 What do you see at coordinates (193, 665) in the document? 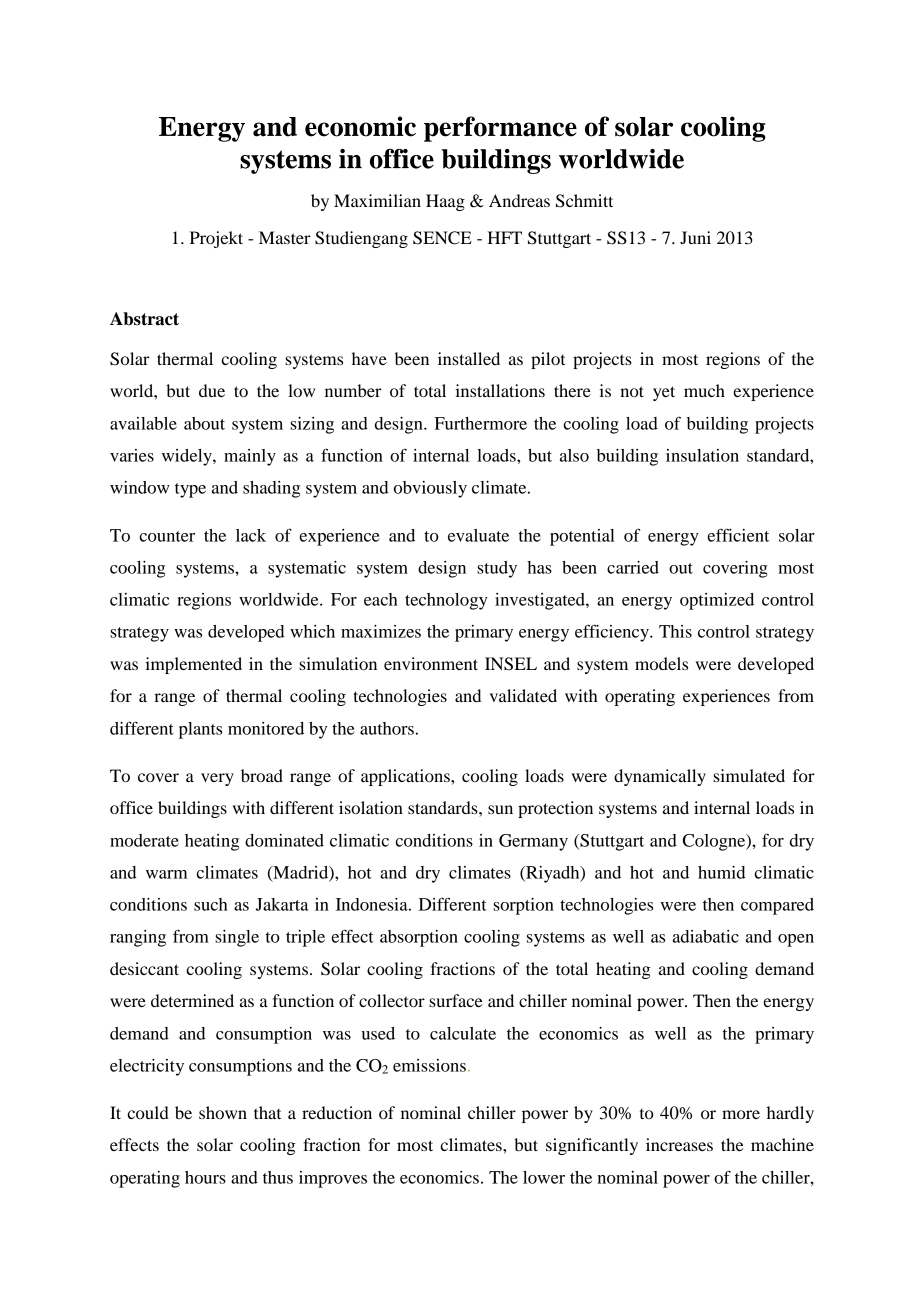
I see `implemented` at bounding box center [193, 665].
